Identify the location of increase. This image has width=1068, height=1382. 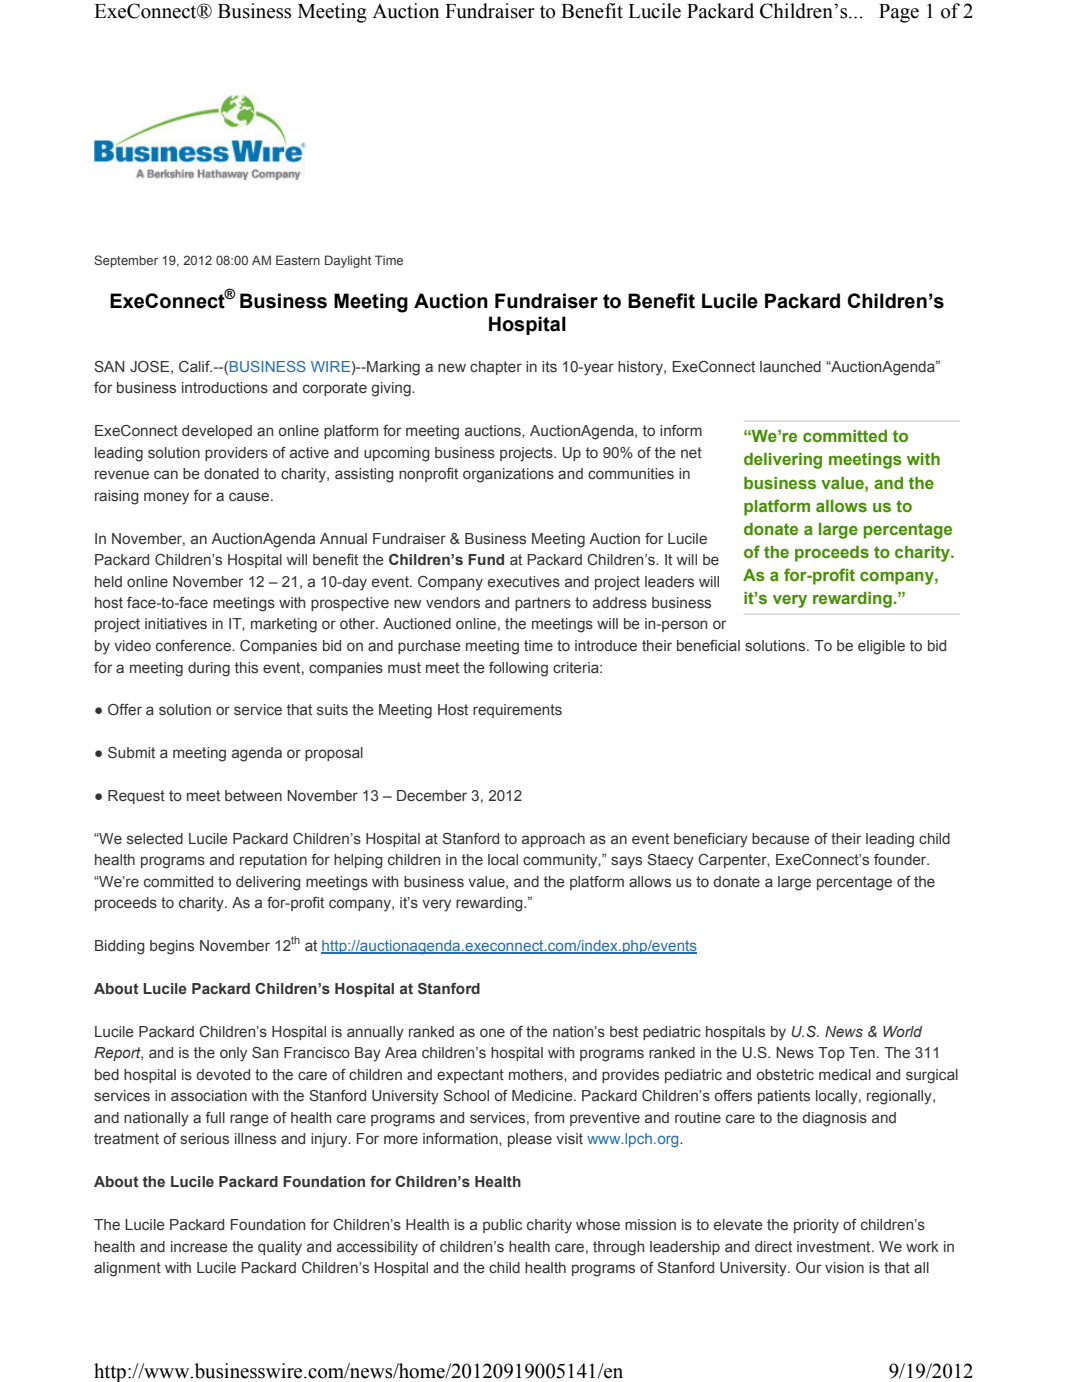
(199, 1246).
